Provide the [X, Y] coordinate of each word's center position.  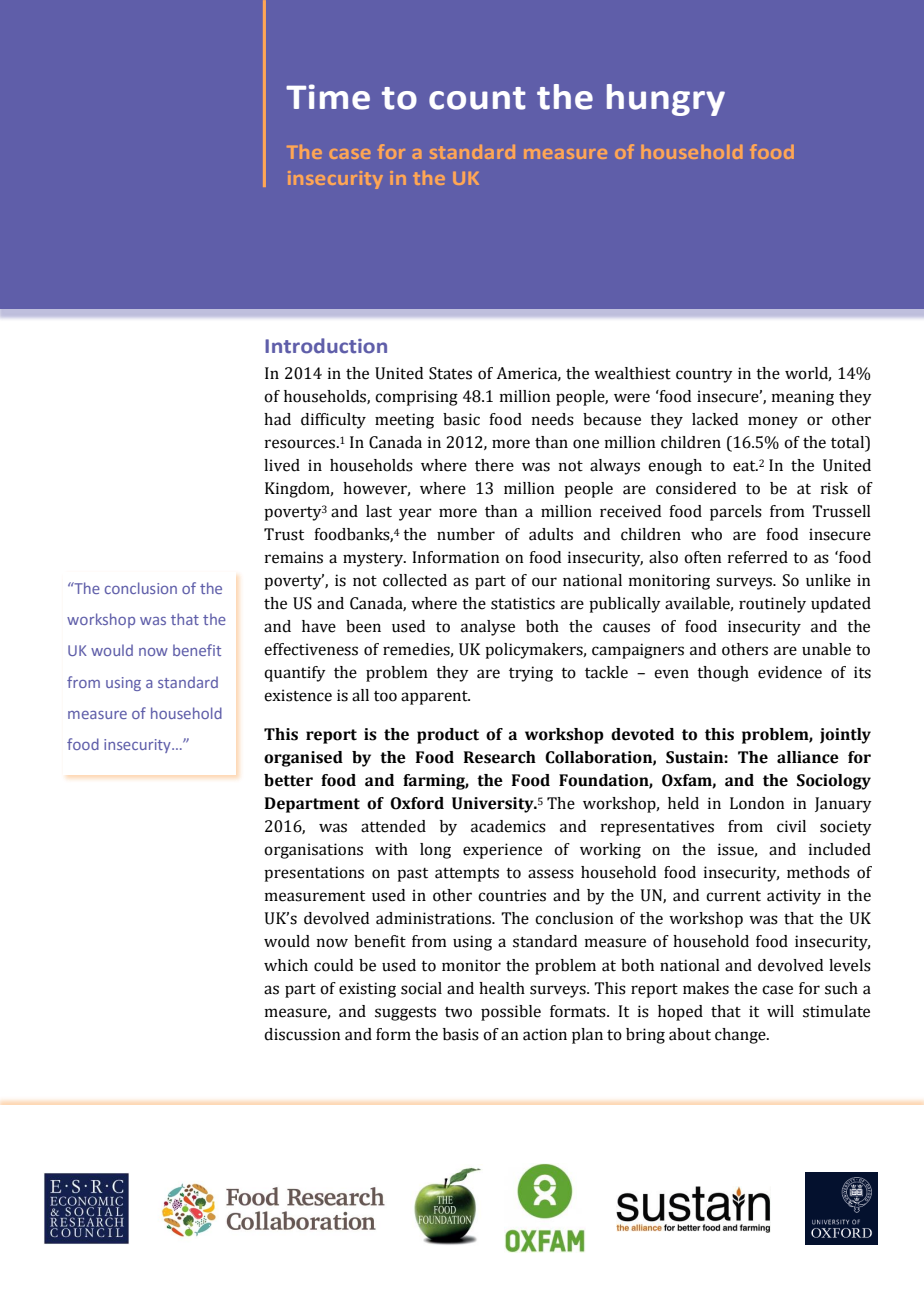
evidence [790, 672]
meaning [803, 398]
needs [553, 419]
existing [367, 990]
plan [587, 1036]
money [773, 422]
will [780, 1011]
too [385, 696]
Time [328, 97]
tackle [606, 672]
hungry [666, 100]
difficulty [333, 421]
